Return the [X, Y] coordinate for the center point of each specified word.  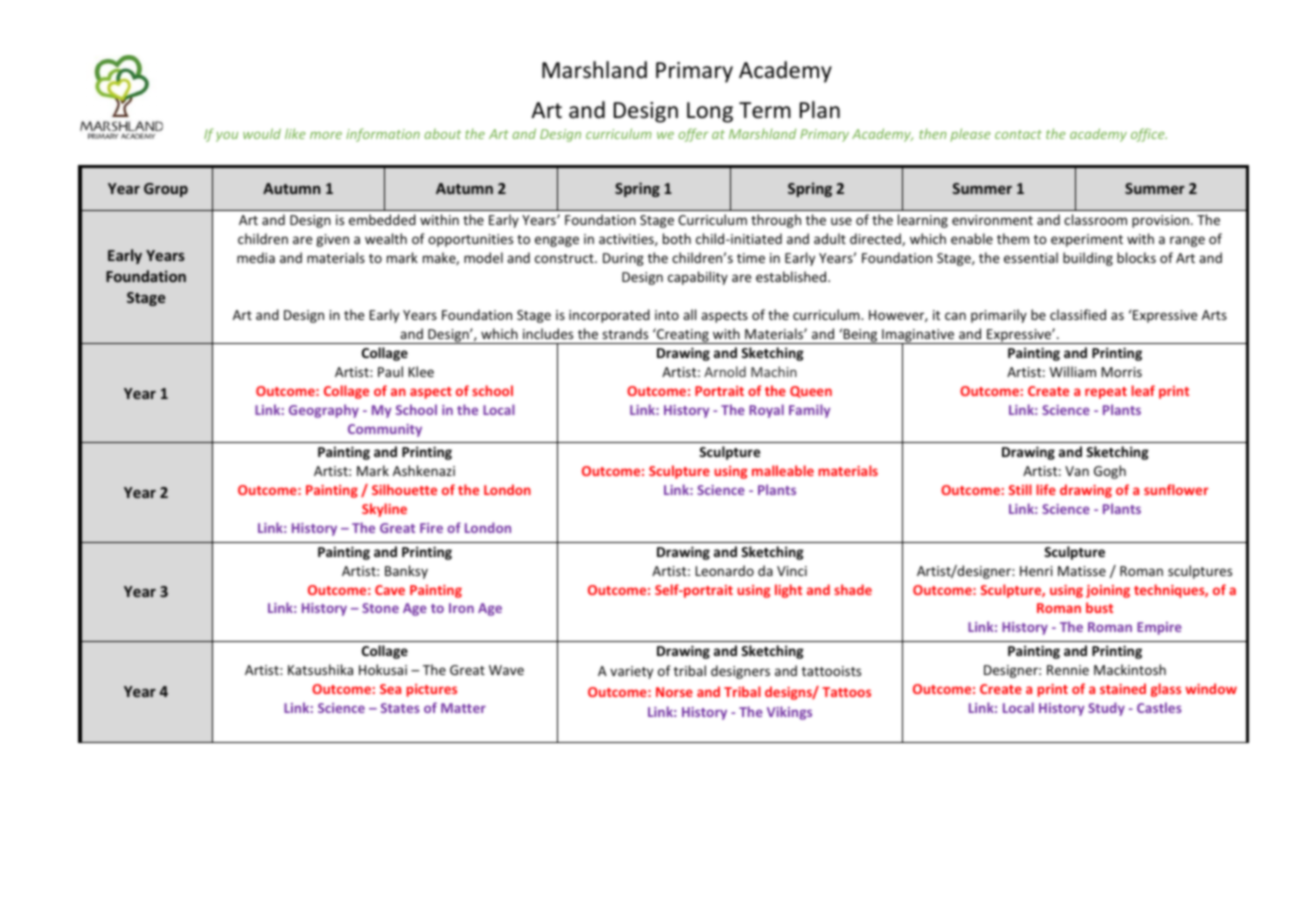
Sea [390, 689]
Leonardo [725, 570]
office [1149, 135]
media [256, 257]
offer [693, 135]
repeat [1106, 393]
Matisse [1082, 571]
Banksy [406, 572]
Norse [674, 692]
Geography [324, 411]
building [1088, 259]
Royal [766, 411]
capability [698, 278]
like [295, 133]
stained [1123, 688]
